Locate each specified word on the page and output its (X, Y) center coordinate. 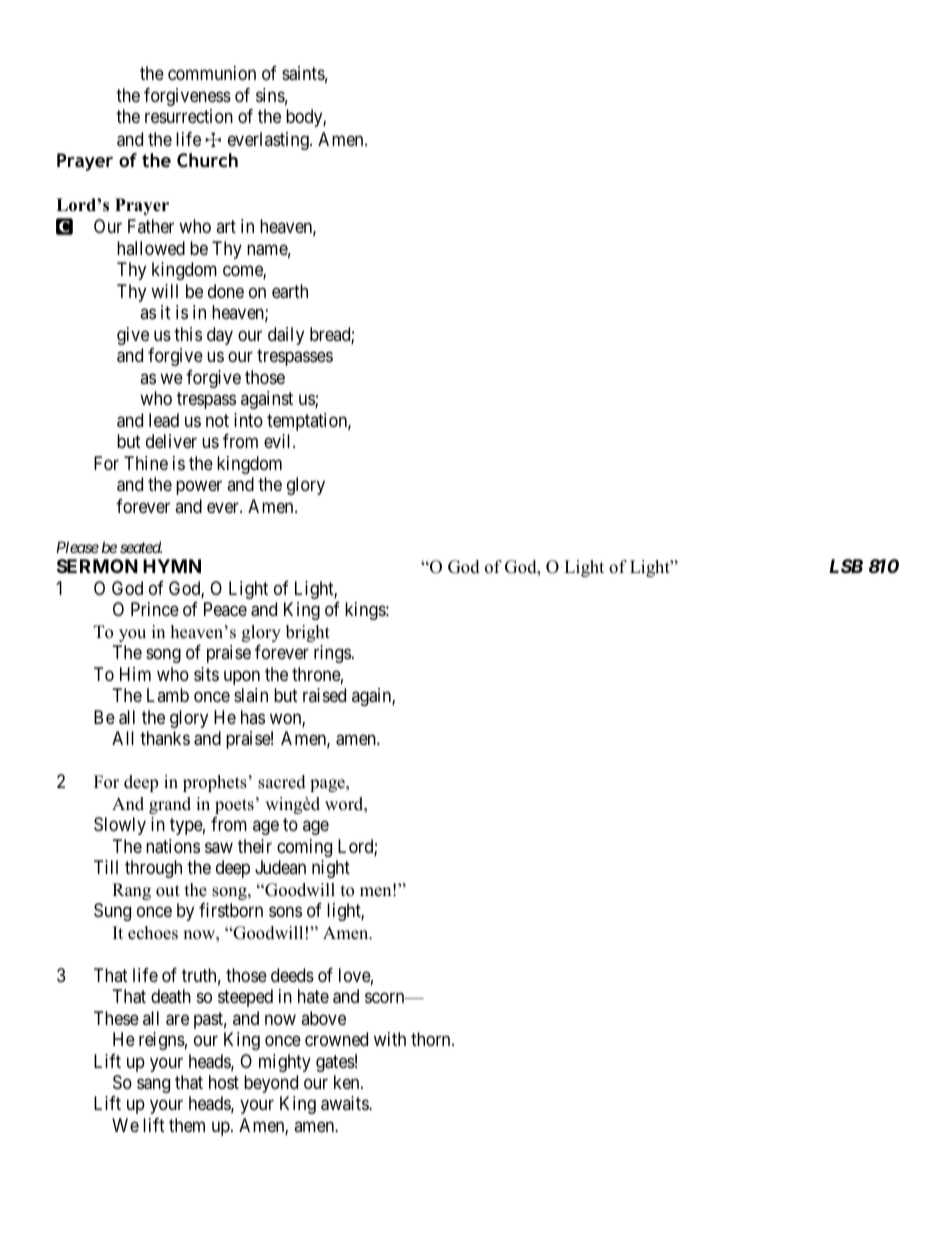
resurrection (189, 116)
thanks (165, 738)
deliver (171, 441)
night (331, 869)
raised (324, 695)
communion (212, 73)
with (390, 1039)
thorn (432, 1039)
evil (279, 441)
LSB (846, 566)
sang (153, 1085)
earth (290, 291)
